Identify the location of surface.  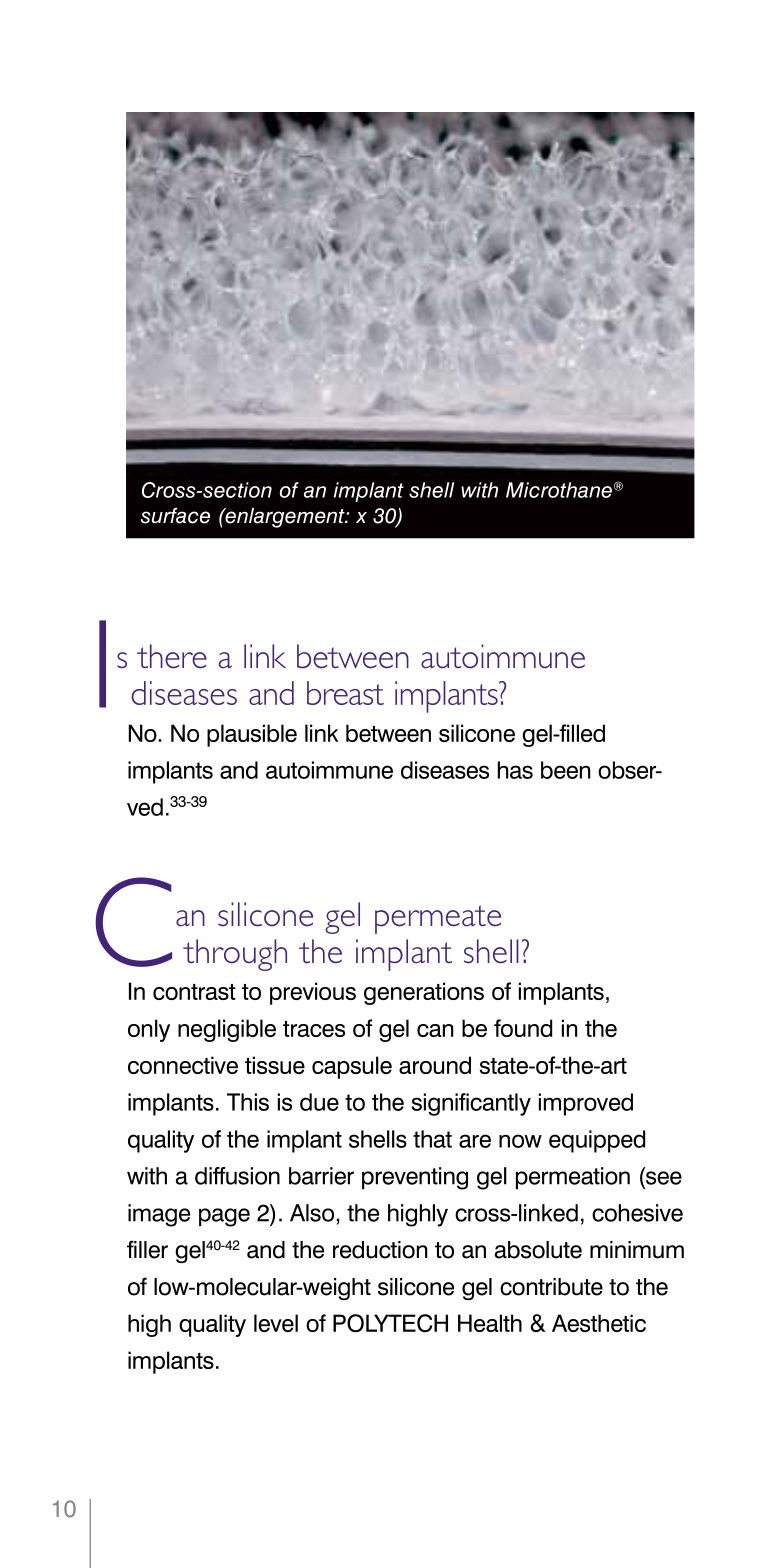
(175, 516).
